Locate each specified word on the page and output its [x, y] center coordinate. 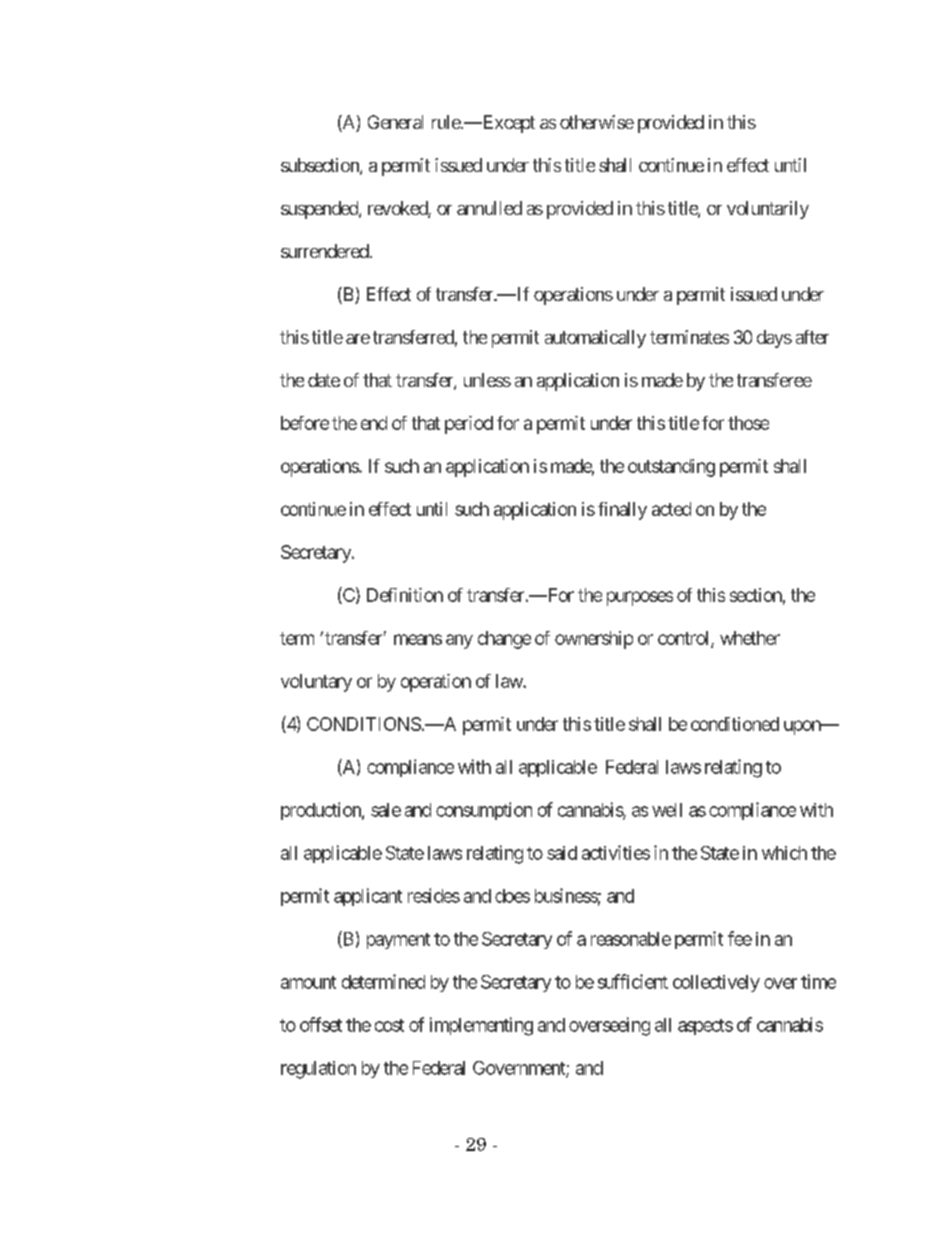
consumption [484, 811]
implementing [481, 1026]
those [748, 423]
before [305, 423]
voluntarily [768, 210]
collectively [716, 983]
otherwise [597, 122]
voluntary [316, 683]
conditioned [735, 724]
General [395, 122]
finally [622, 511]
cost [389, 1025]
